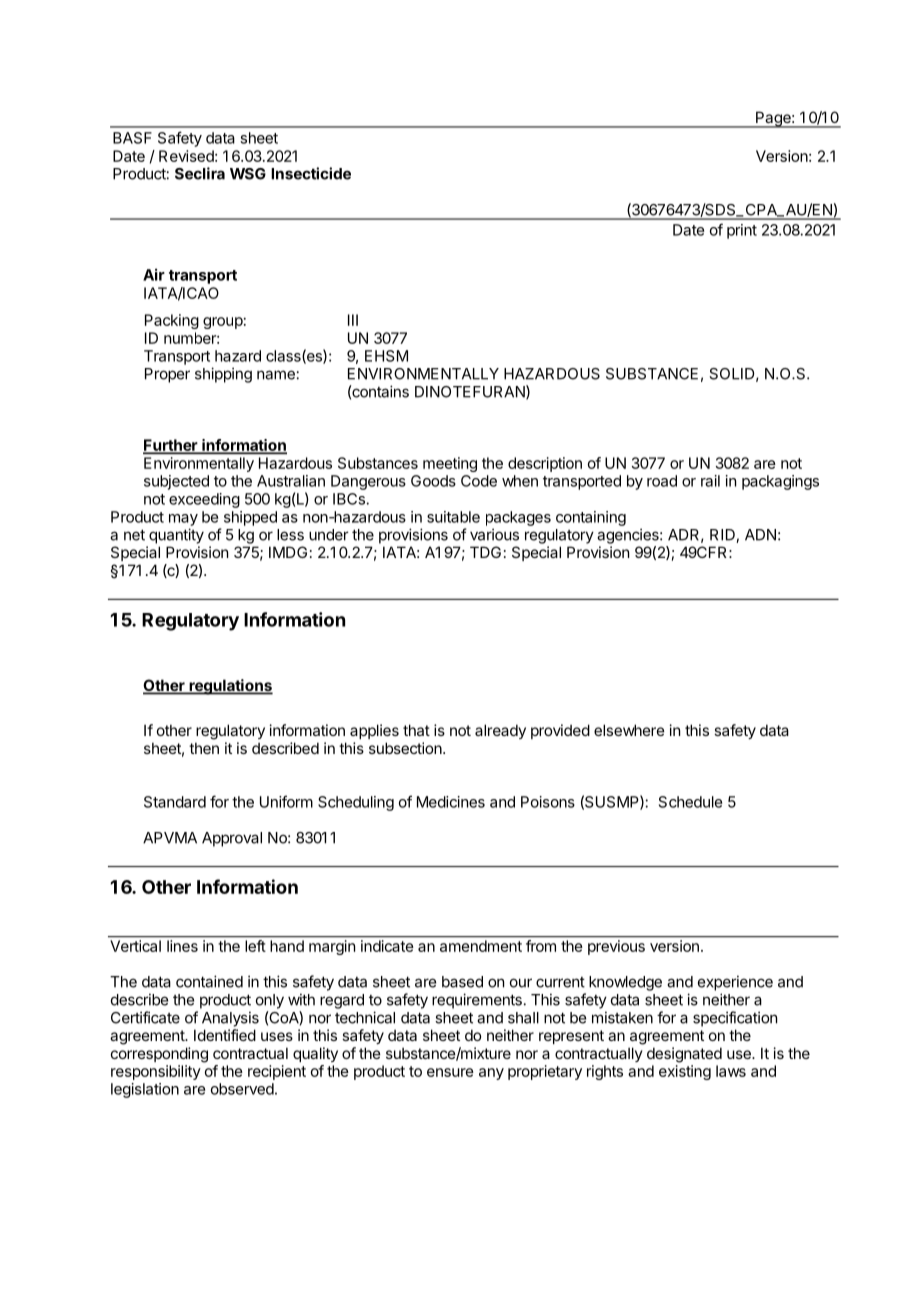 The width and height of the screenshot is (924, 1308). What do you see at coordinates (723, 536) in the screenshot?
I see `RID` at bounding box center [723, 536].
